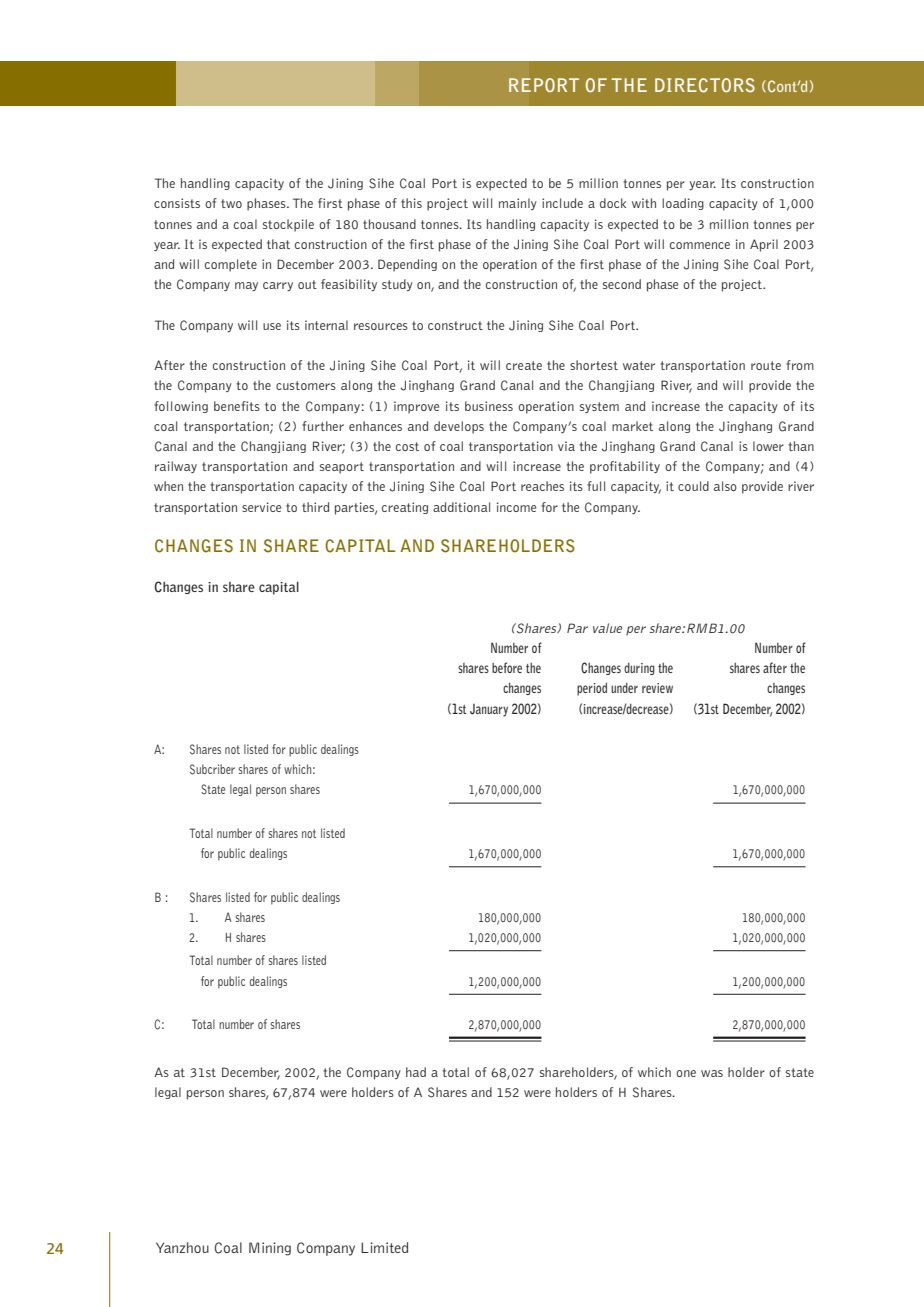  Describe the element at coordinates (261, 507) in the screenshot. I see `service` at that location.
